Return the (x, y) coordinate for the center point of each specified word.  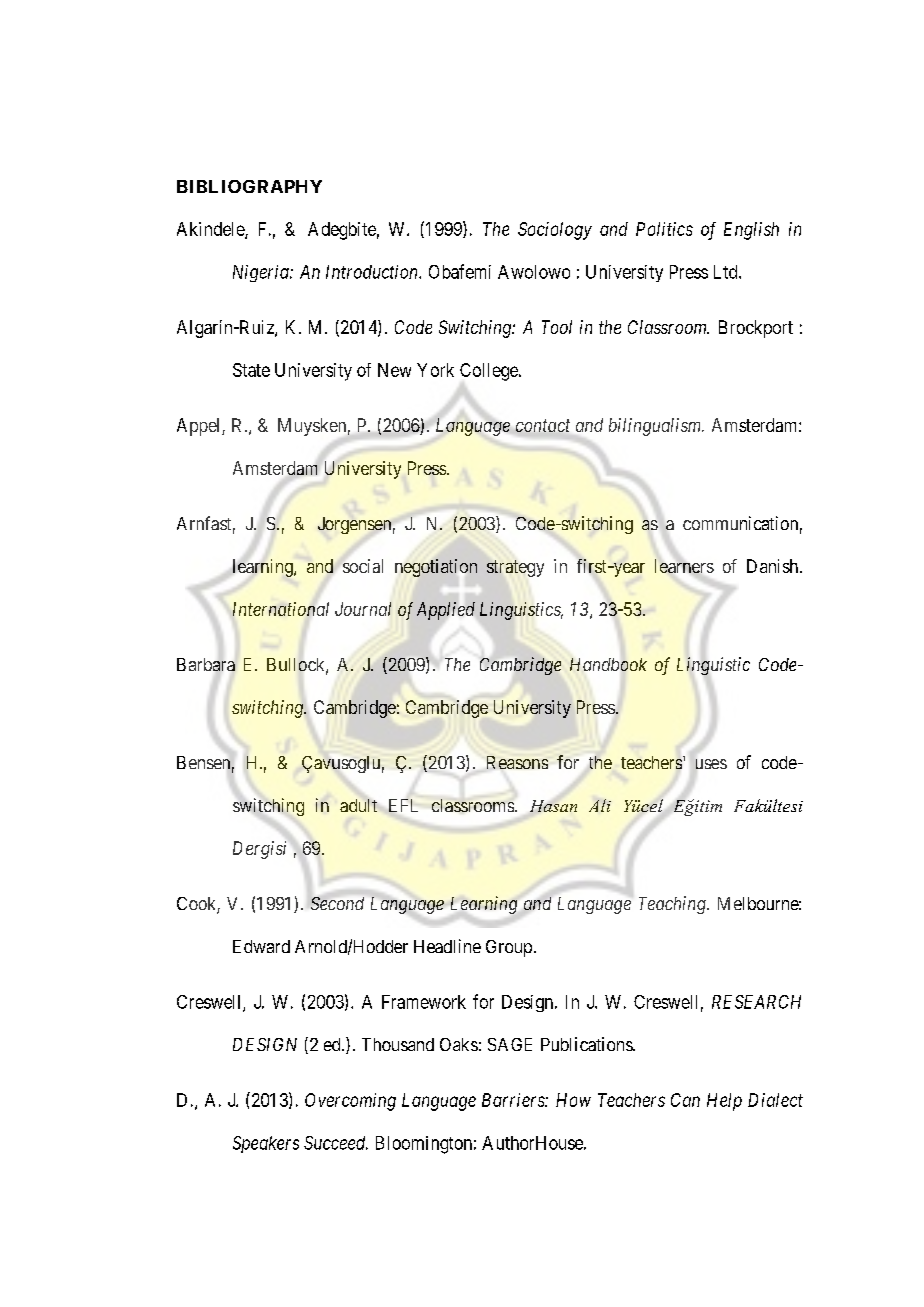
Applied (446, 611)
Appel (200, 427)
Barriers (514, 1100)
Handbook (608, 664)
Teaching (673, 905)
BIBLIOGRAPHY (249, 186)
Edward (261, 946)
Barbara (206, 664)
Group (509, 948)
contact (543, 425)
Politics (664, 229)
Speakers (266, 1144)
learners (684, 566)
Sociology (555, 231)
